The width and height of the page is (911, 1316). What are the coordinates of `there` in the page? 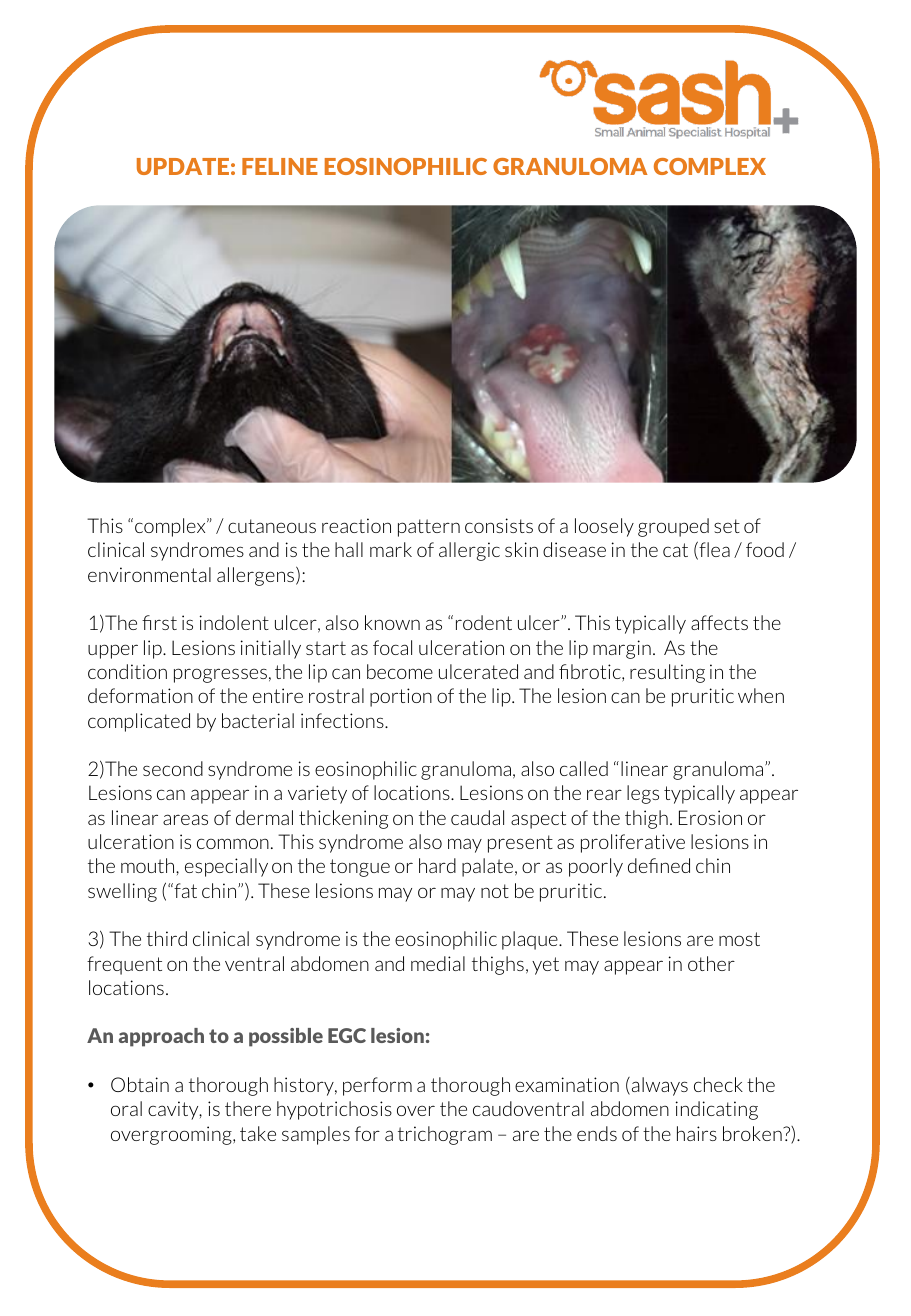 It's located at (248, 1108).
